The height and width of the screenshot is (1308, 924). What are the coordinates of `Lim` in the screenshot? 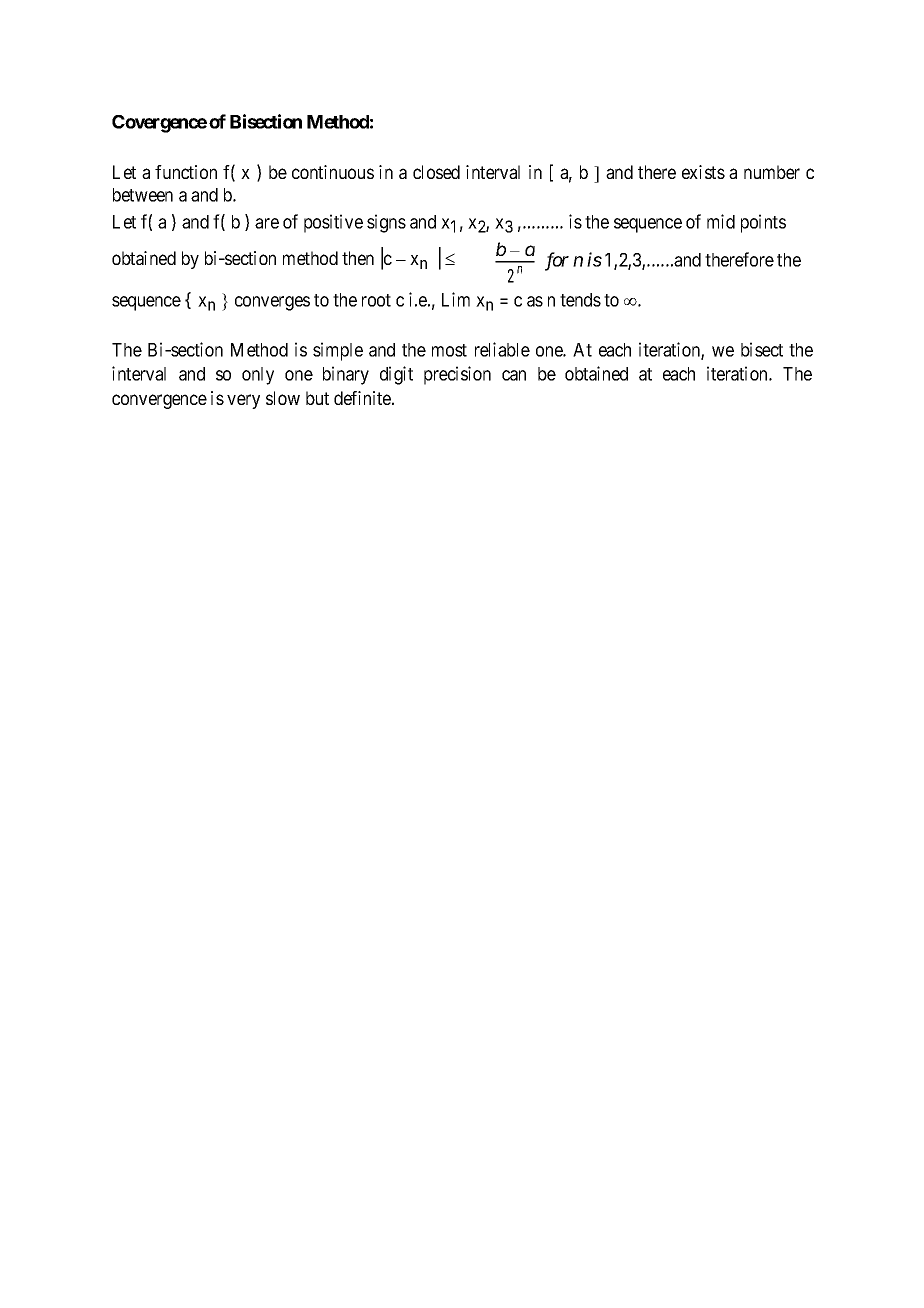 It's located at (456, 299).
